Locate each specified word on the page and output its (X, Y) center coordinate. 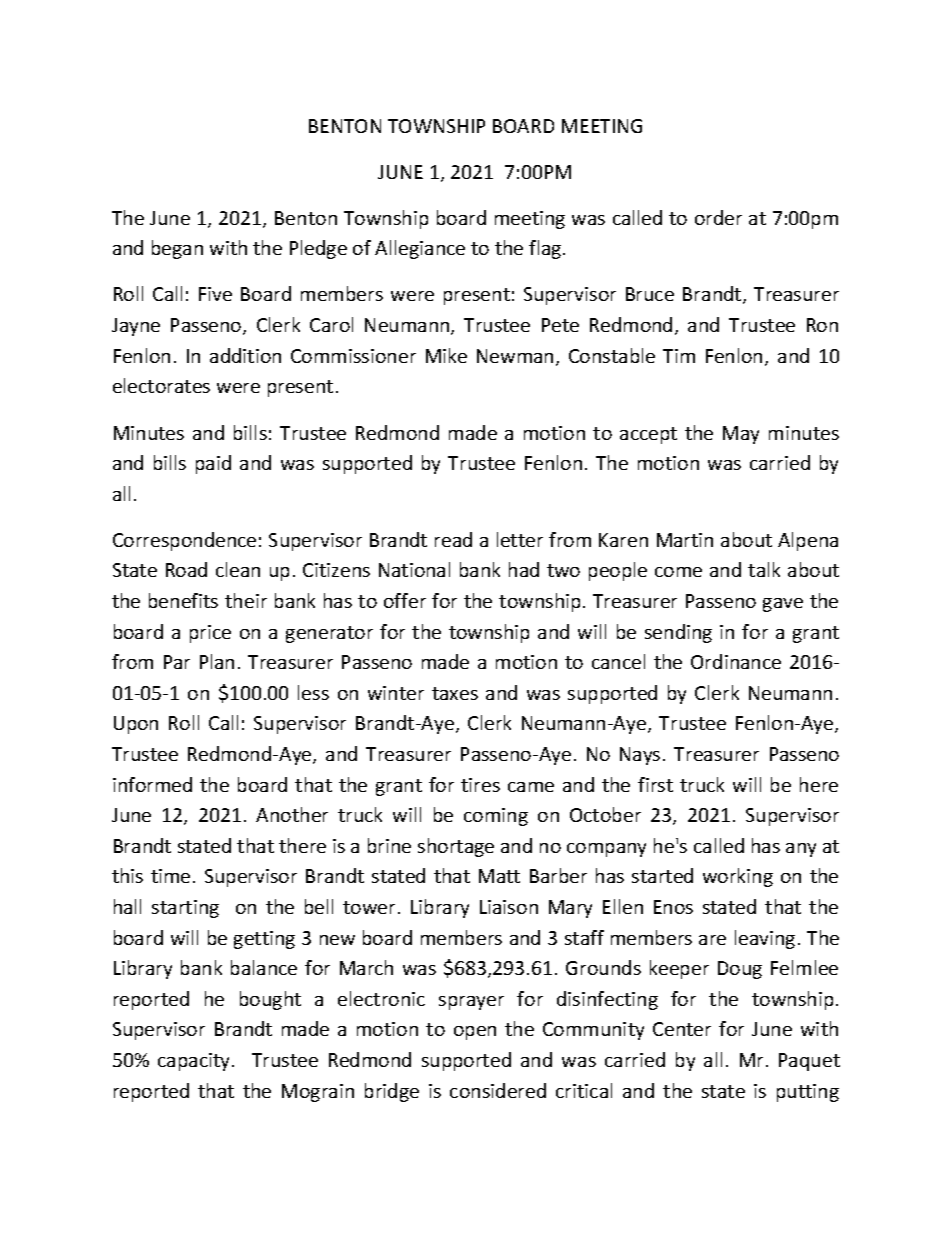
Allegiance (420, 249)
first (655, 784)
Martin (685, 540)
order (718, 217)
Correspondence (184, 541)
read (453, 539)
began (177, 249)
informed (152, 784)
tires (480, 785)
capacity (195, 1062)
